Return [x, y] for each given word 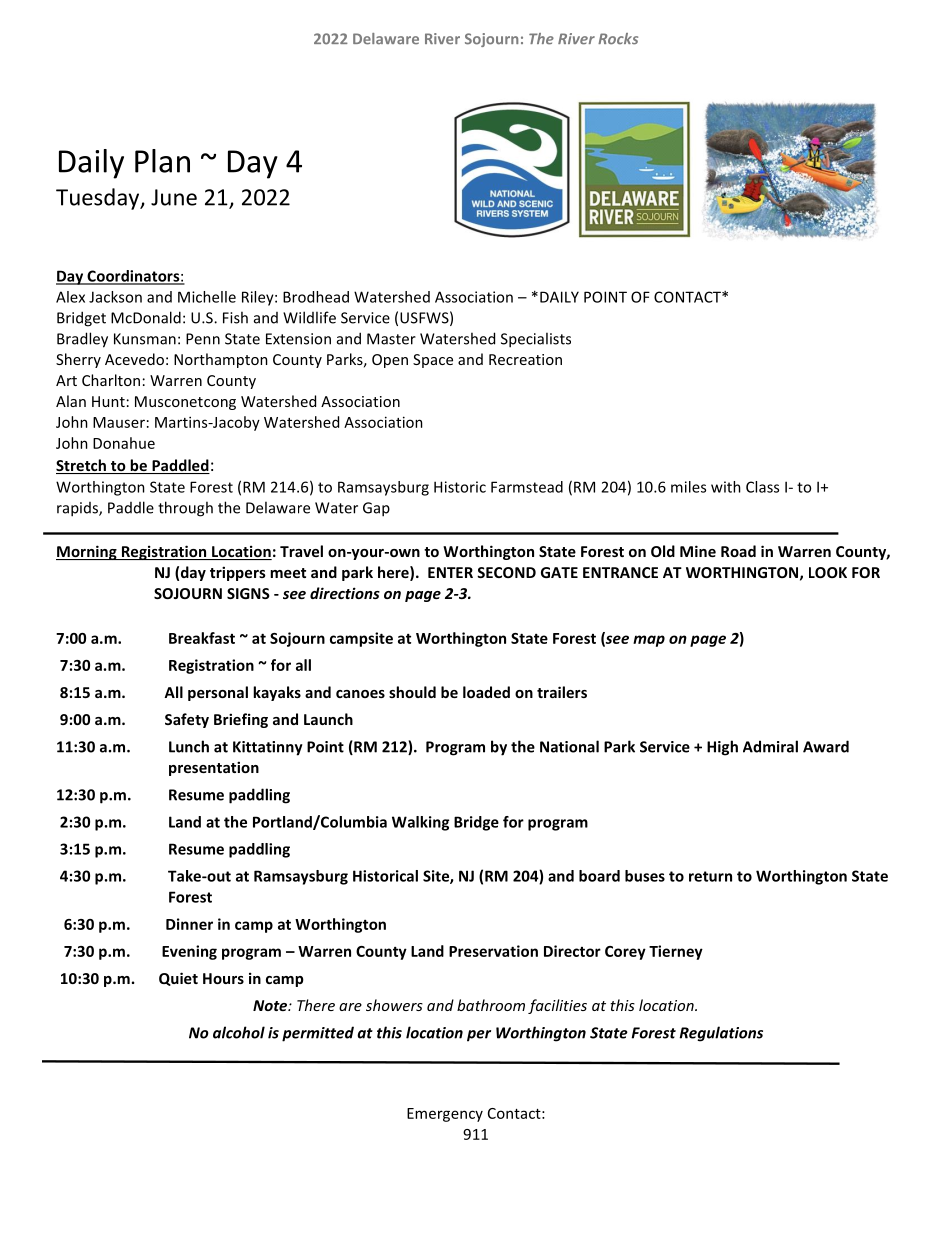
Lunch [189, 746]
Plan [162, 161]
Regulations [721, 1034]
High [722, 748]
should [412, 692]
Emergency [445, 1115]
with [726, 487]
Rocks [618, 39]
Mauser [119, 422]
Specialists [536, 340]
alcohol [239, 1032]
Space [433, 361]
